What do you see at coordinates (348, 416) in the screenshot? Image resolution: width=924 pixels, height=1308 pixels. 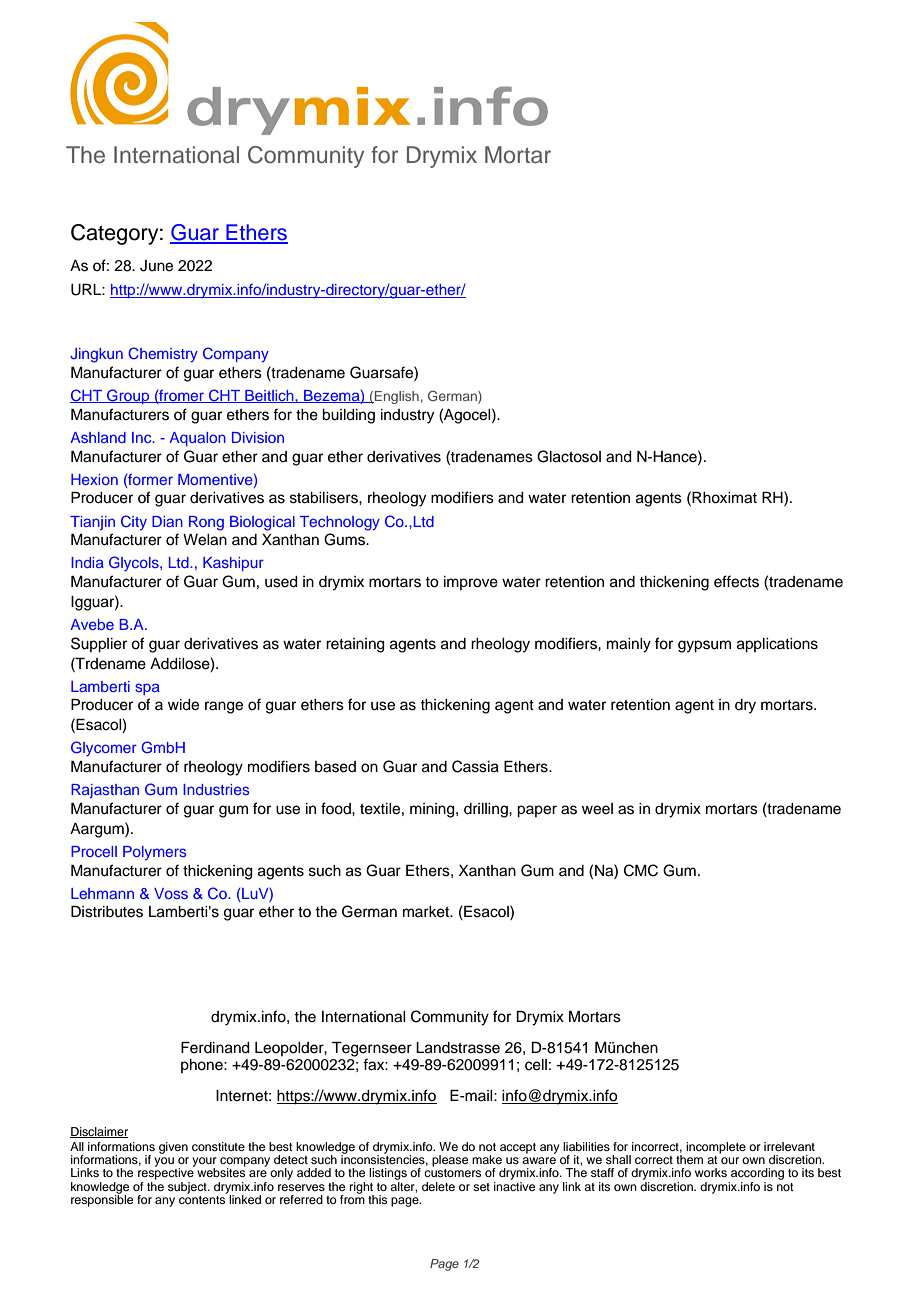 I see `building` at bounding box center [348, 416].
